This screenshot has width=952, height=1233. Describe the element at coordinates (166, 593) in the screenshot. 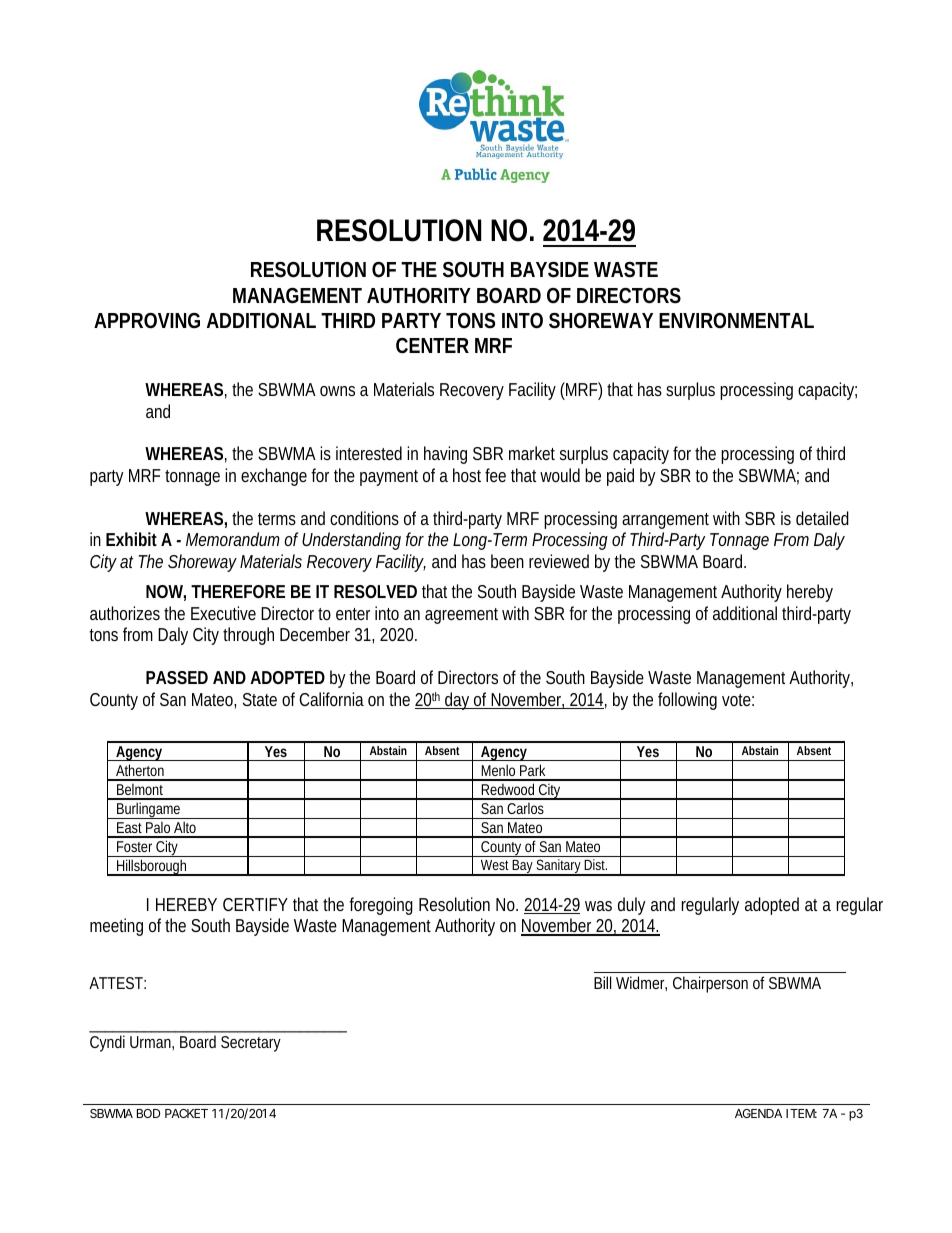

I see `NOW` at that location.
